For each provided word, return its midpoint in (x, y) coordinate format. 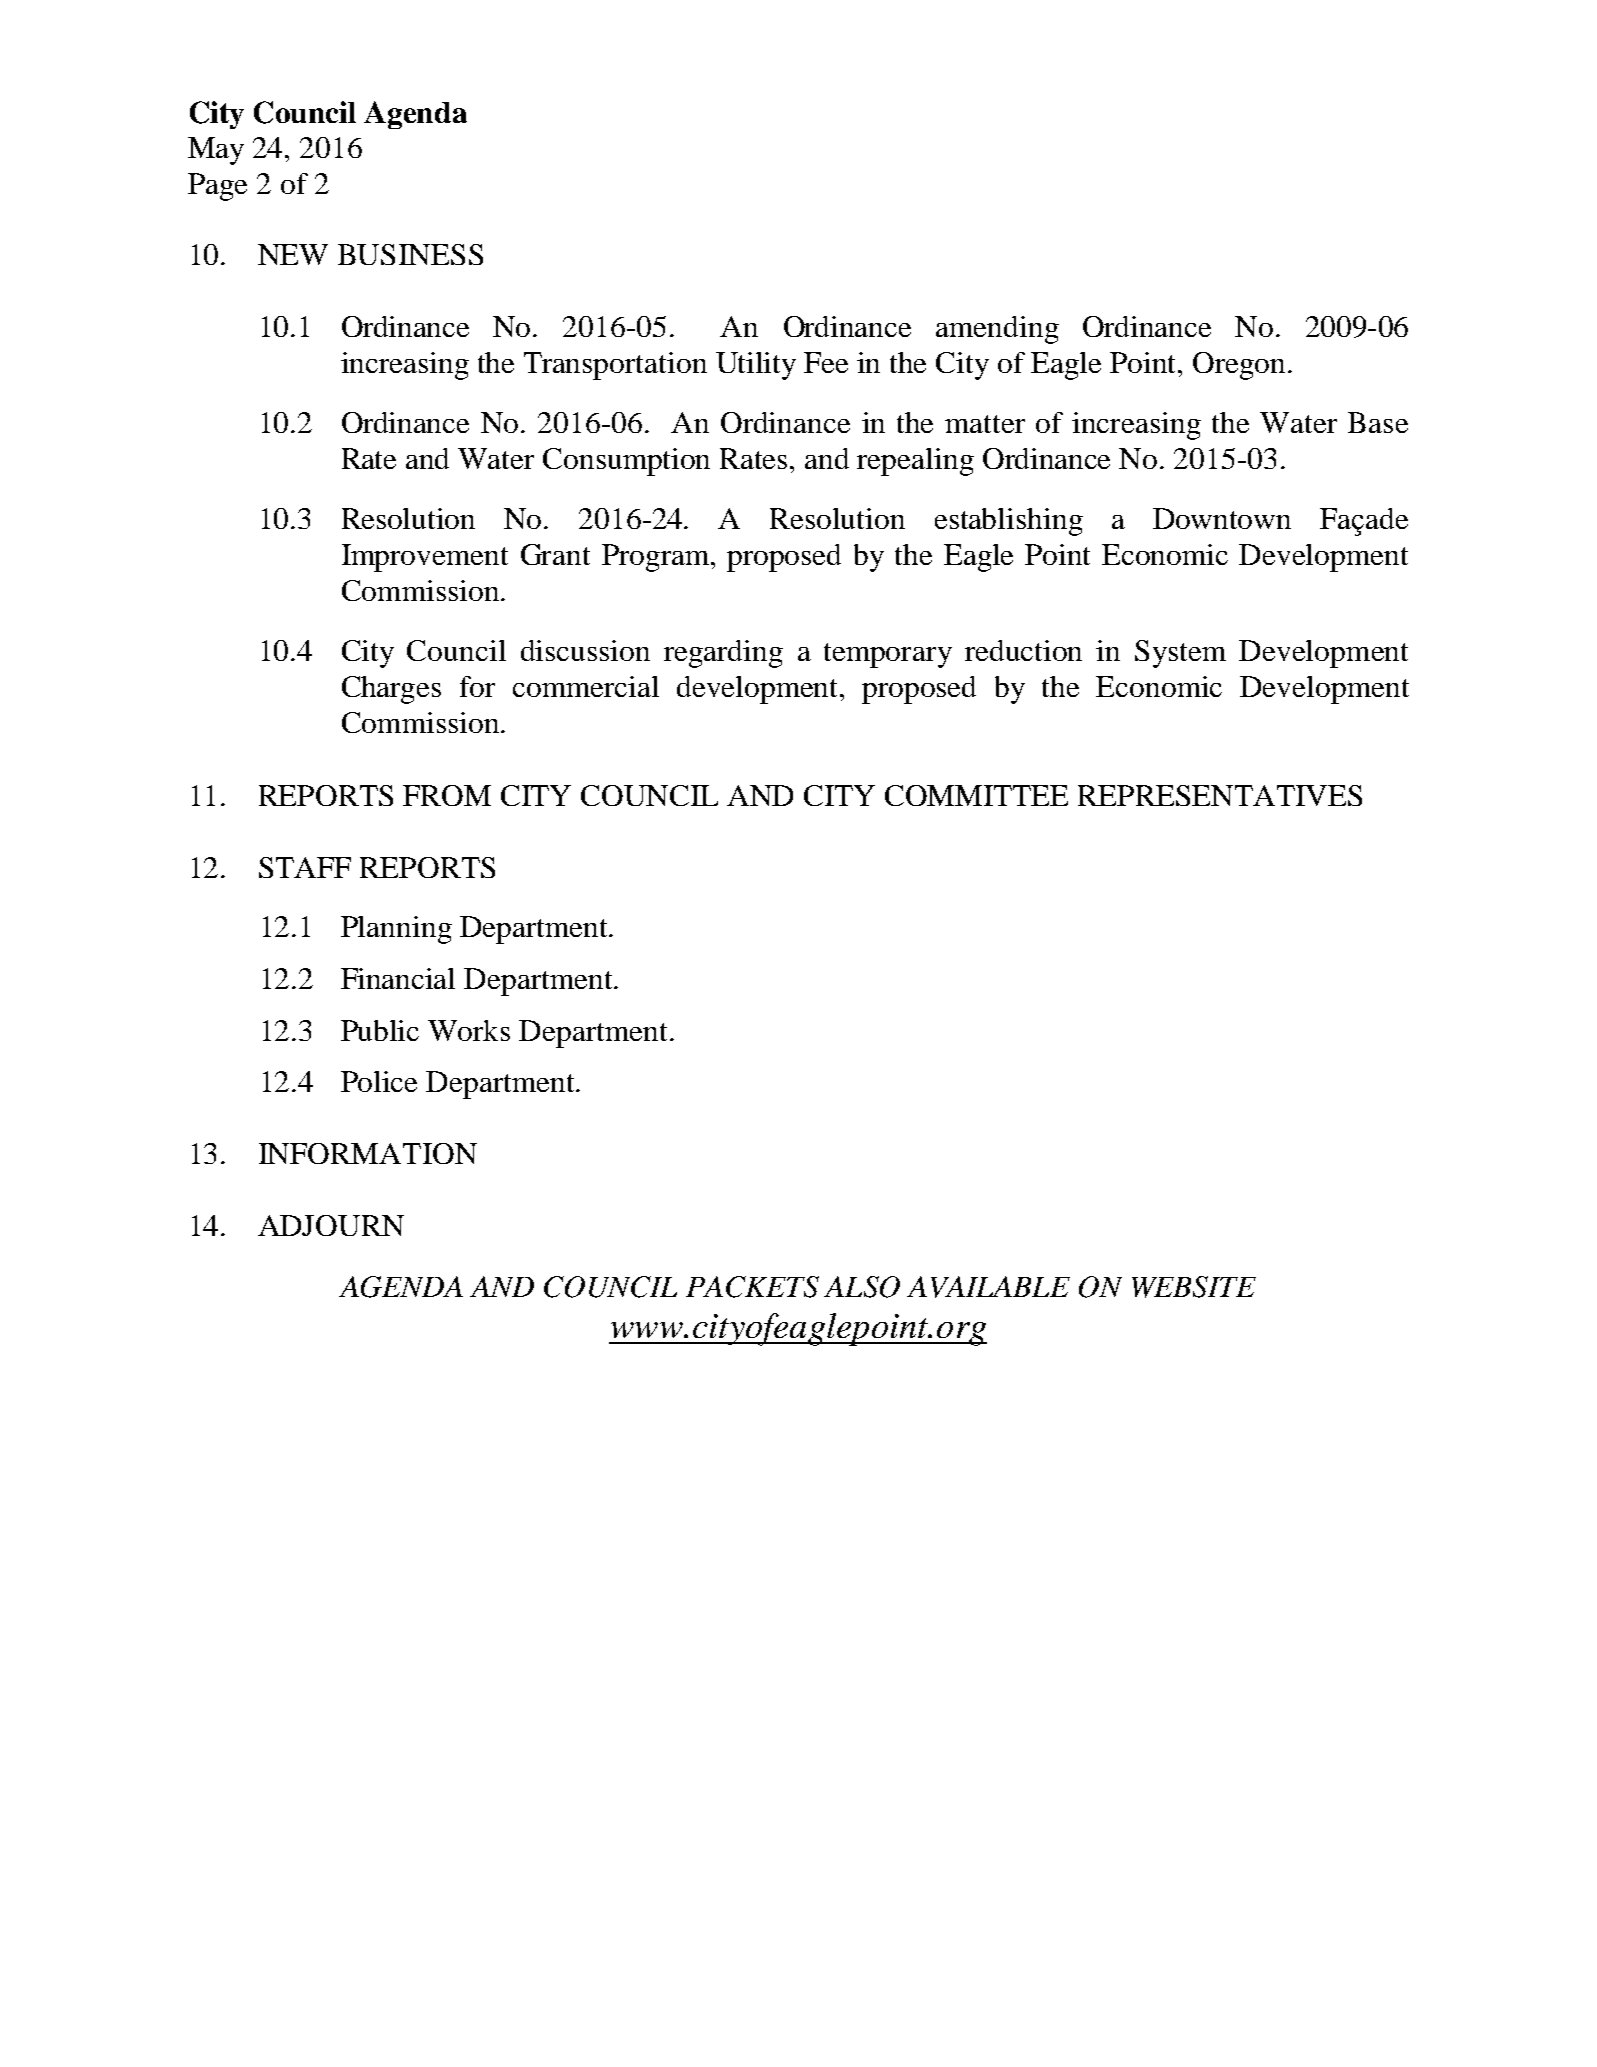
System (1180, 654)
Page (217, 187)
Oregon (1239, 366)
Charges (391, 690)
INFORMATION (368, 1153)
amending (997, 330)
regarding (723, 654)
